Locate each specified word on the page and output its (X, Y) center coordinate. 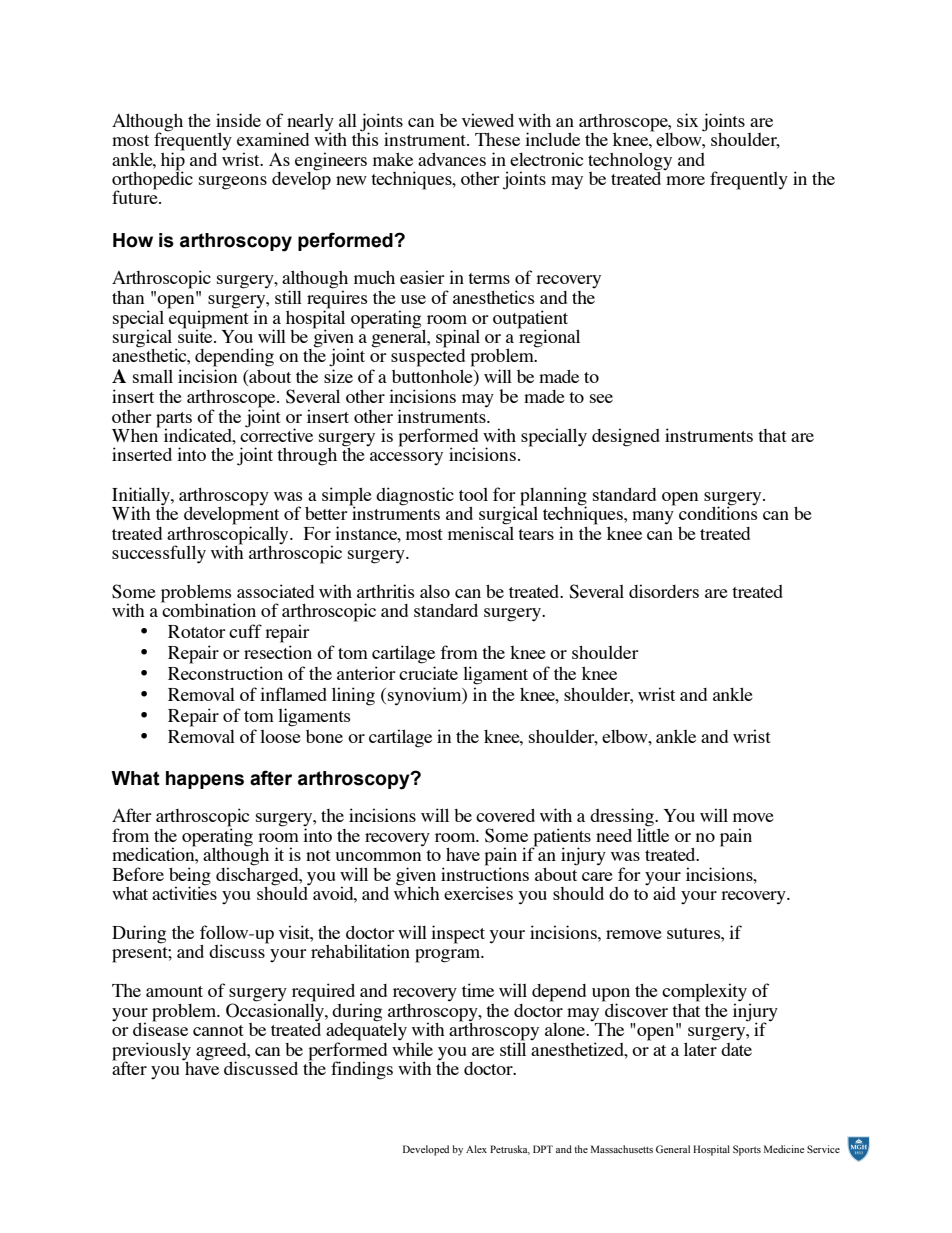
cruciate (428, 673)
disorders (664, 591)
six (687, 120)
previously (151, 1052)
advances (452, 159)
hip (173, 161)
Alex (476, 1149)
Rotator (197, 631)
